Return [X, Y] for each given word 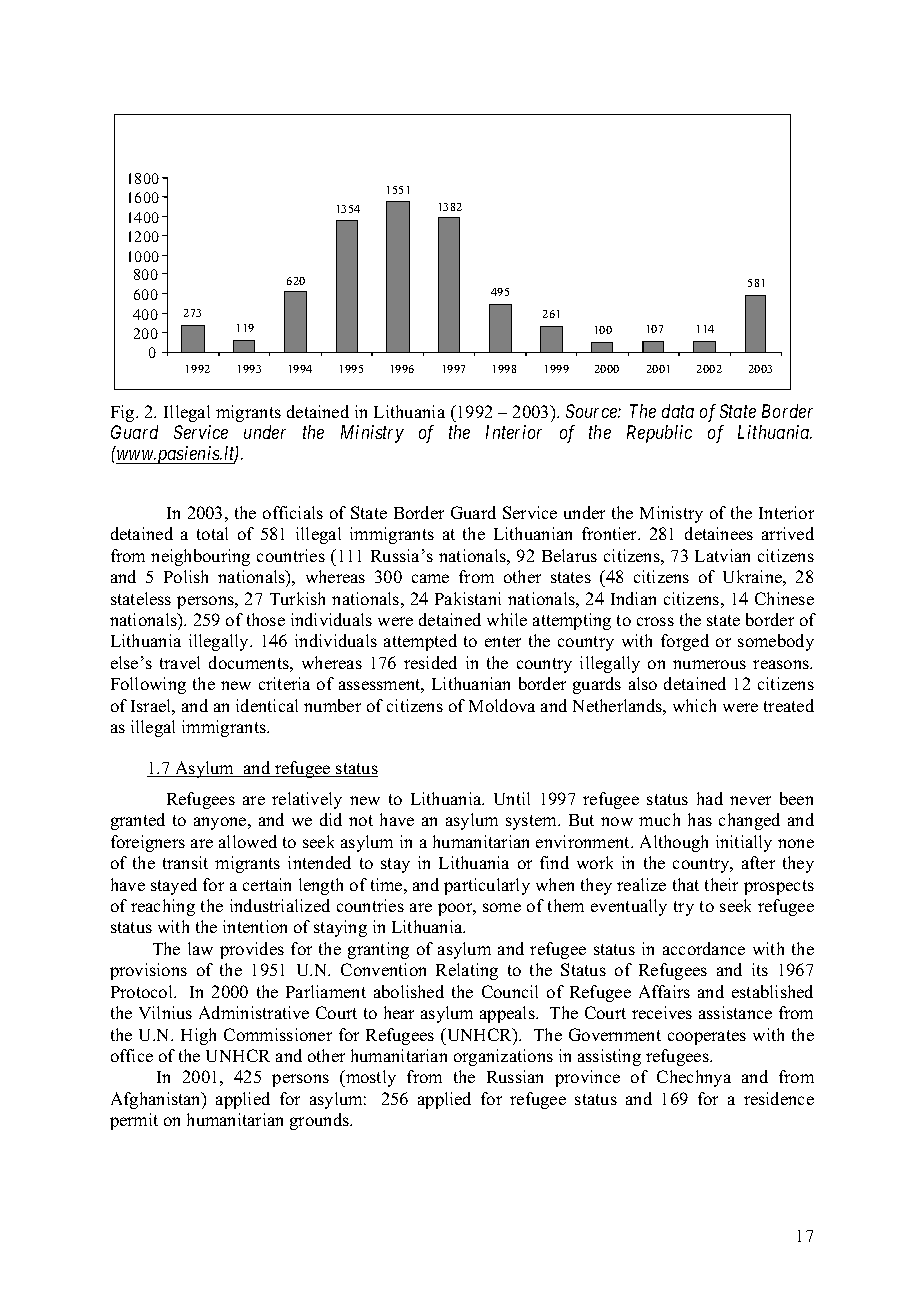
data [678, 411]
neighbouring [200, 557]
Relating [467, 971]
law [200, 948]
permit [134, 1121]
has [700, 819]
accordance [704, 948]
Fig [124, 413]
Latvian [722, 555]
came [430, 578]
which [694, 705]
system [533, 822]
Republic [659, 434]
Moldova [502, 705]
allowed [248, 841]
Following [148, 685]
